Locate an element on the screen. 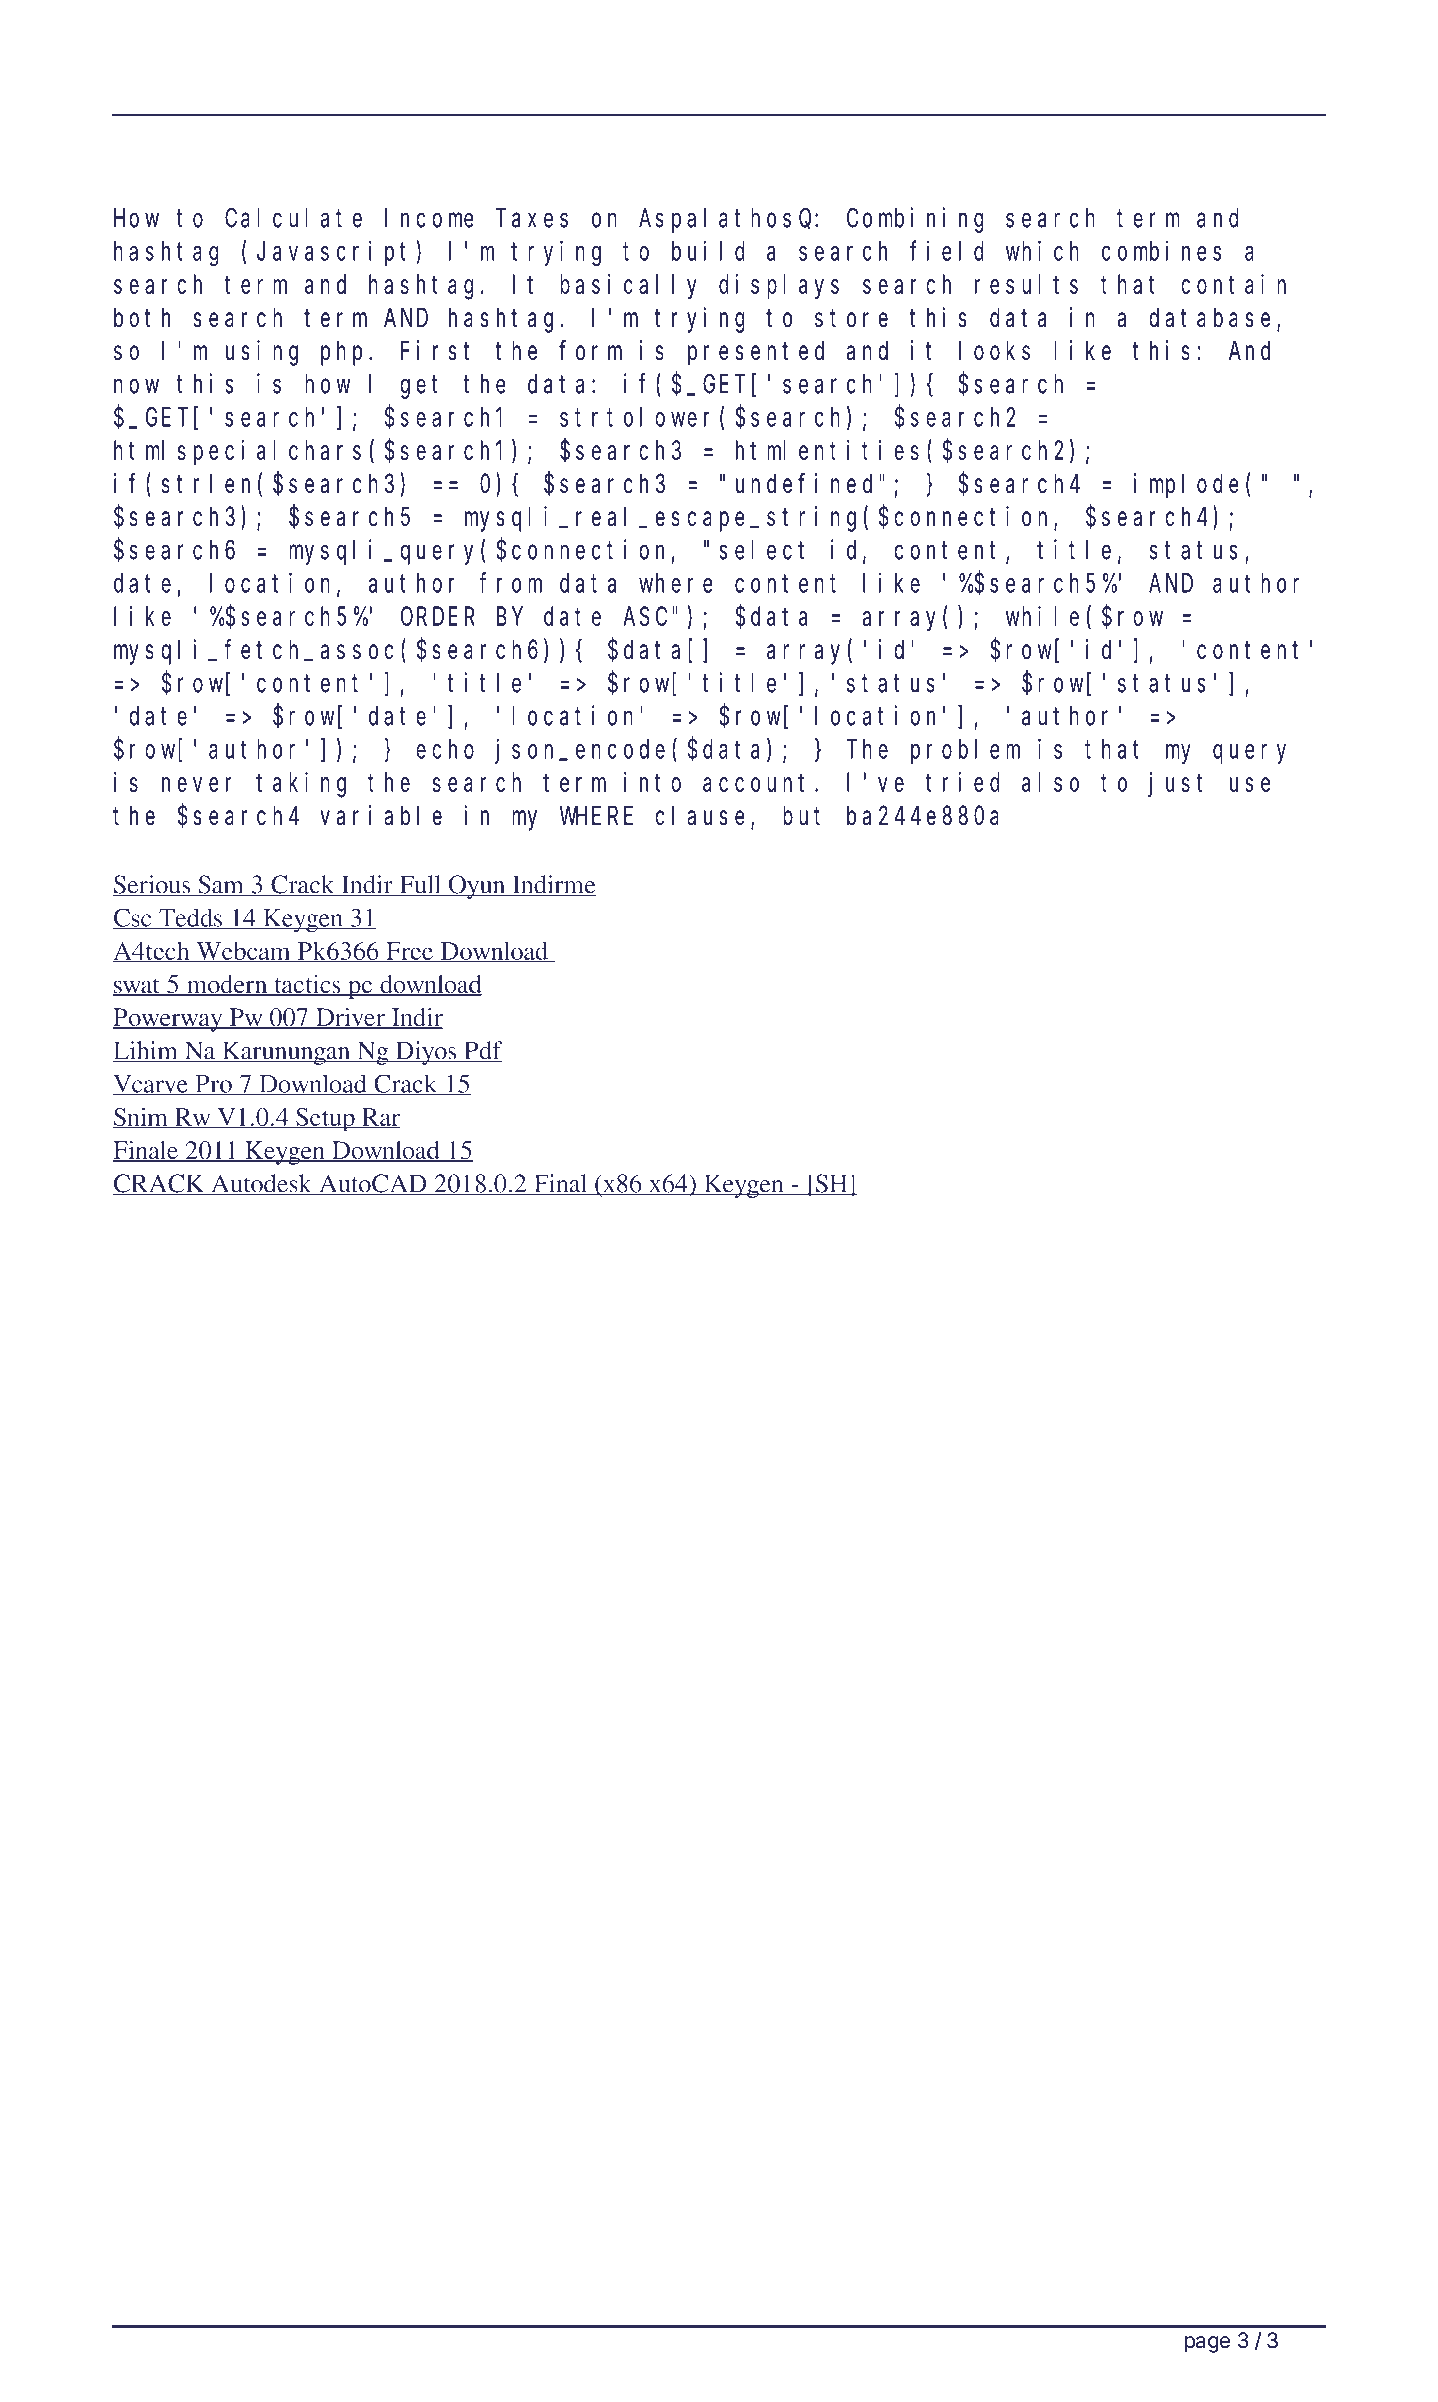 This screenshot has height=2402, width=1438. Setup is located at coordinates (325, 1120).
